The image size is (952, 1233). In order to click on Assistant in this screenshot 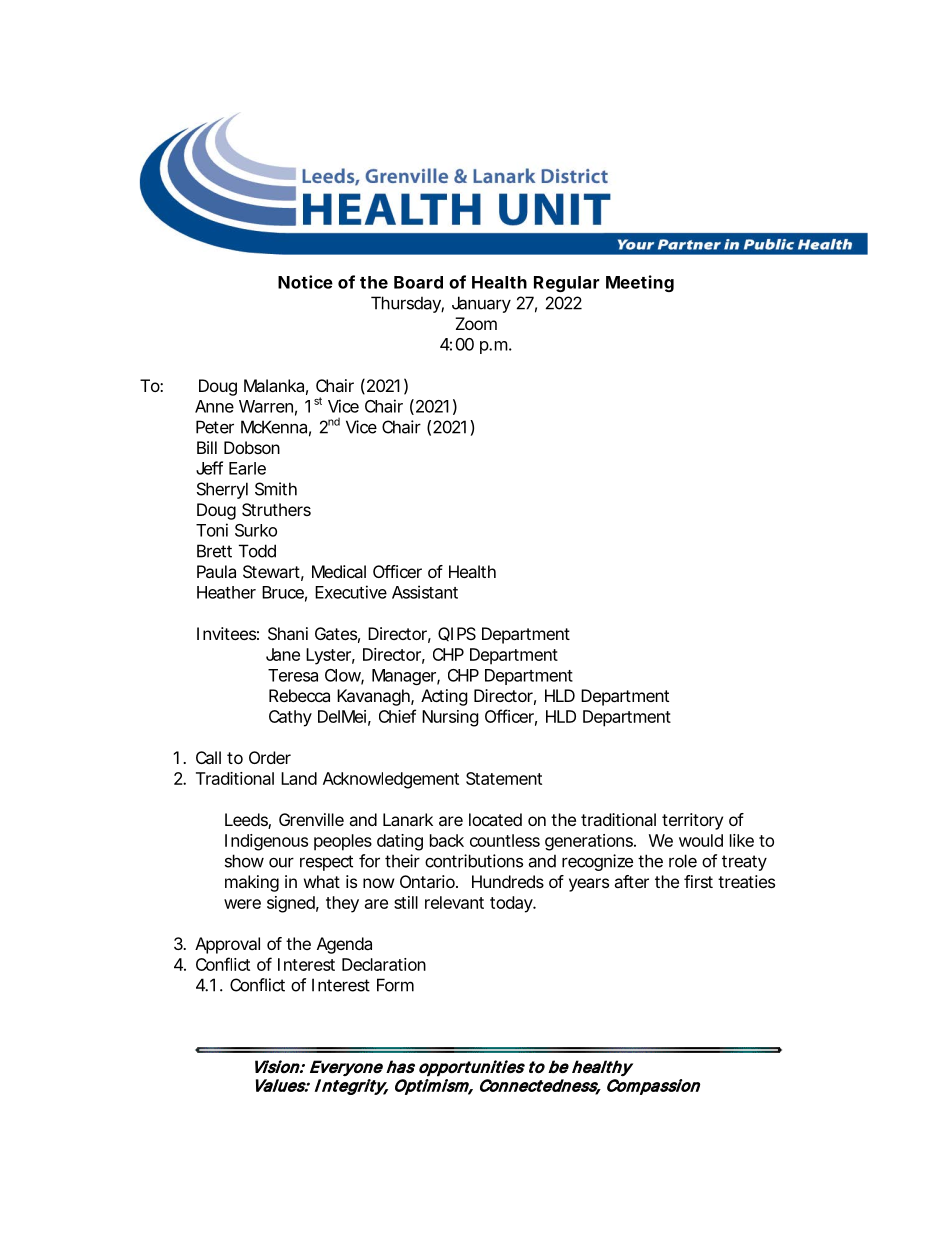, I will do `click(425, 592)`.
